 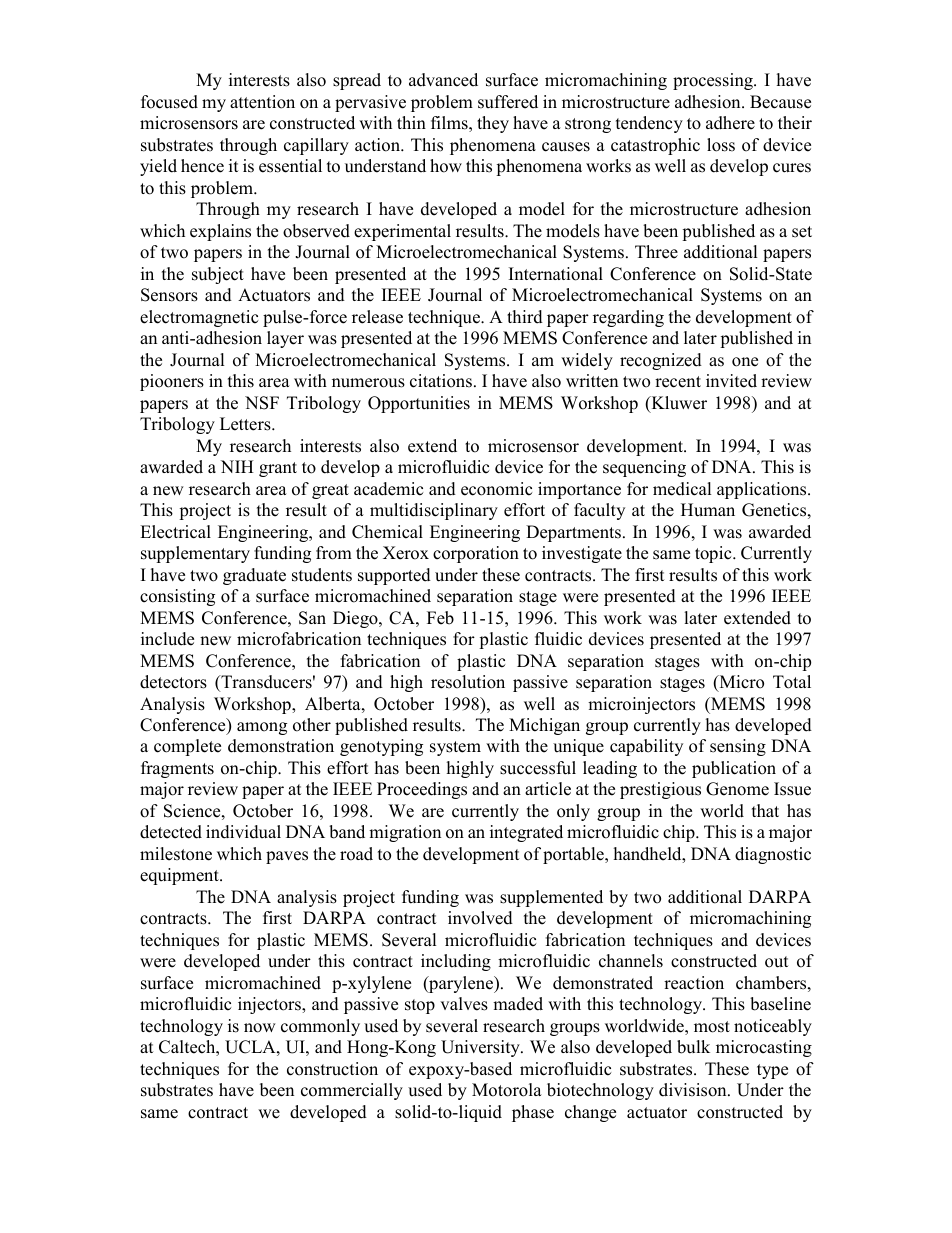 I want to click on adhere, so click(x=730, y=123).
